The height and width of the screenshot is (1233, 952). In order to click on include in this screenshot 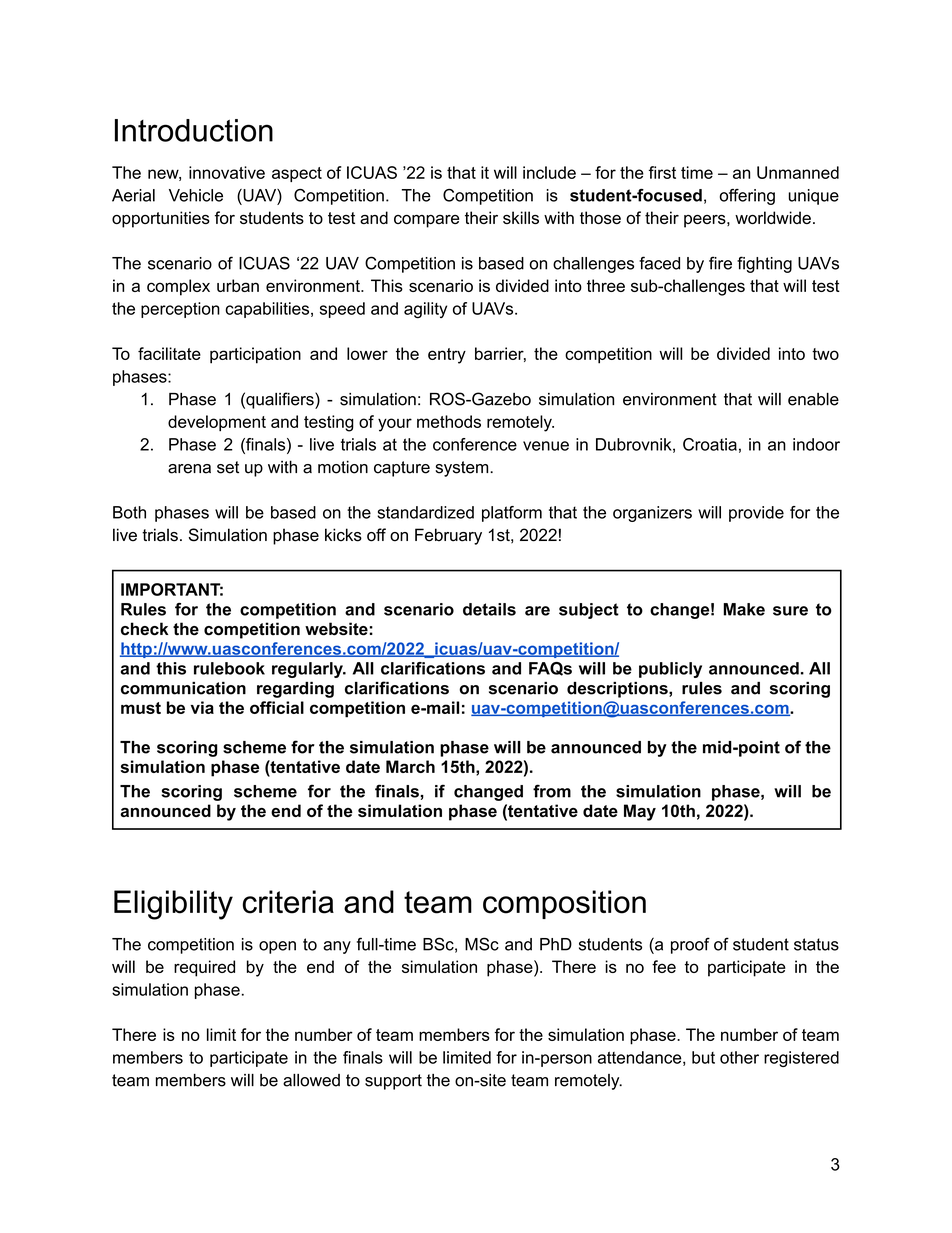, I will do `click(549, 172)`.
